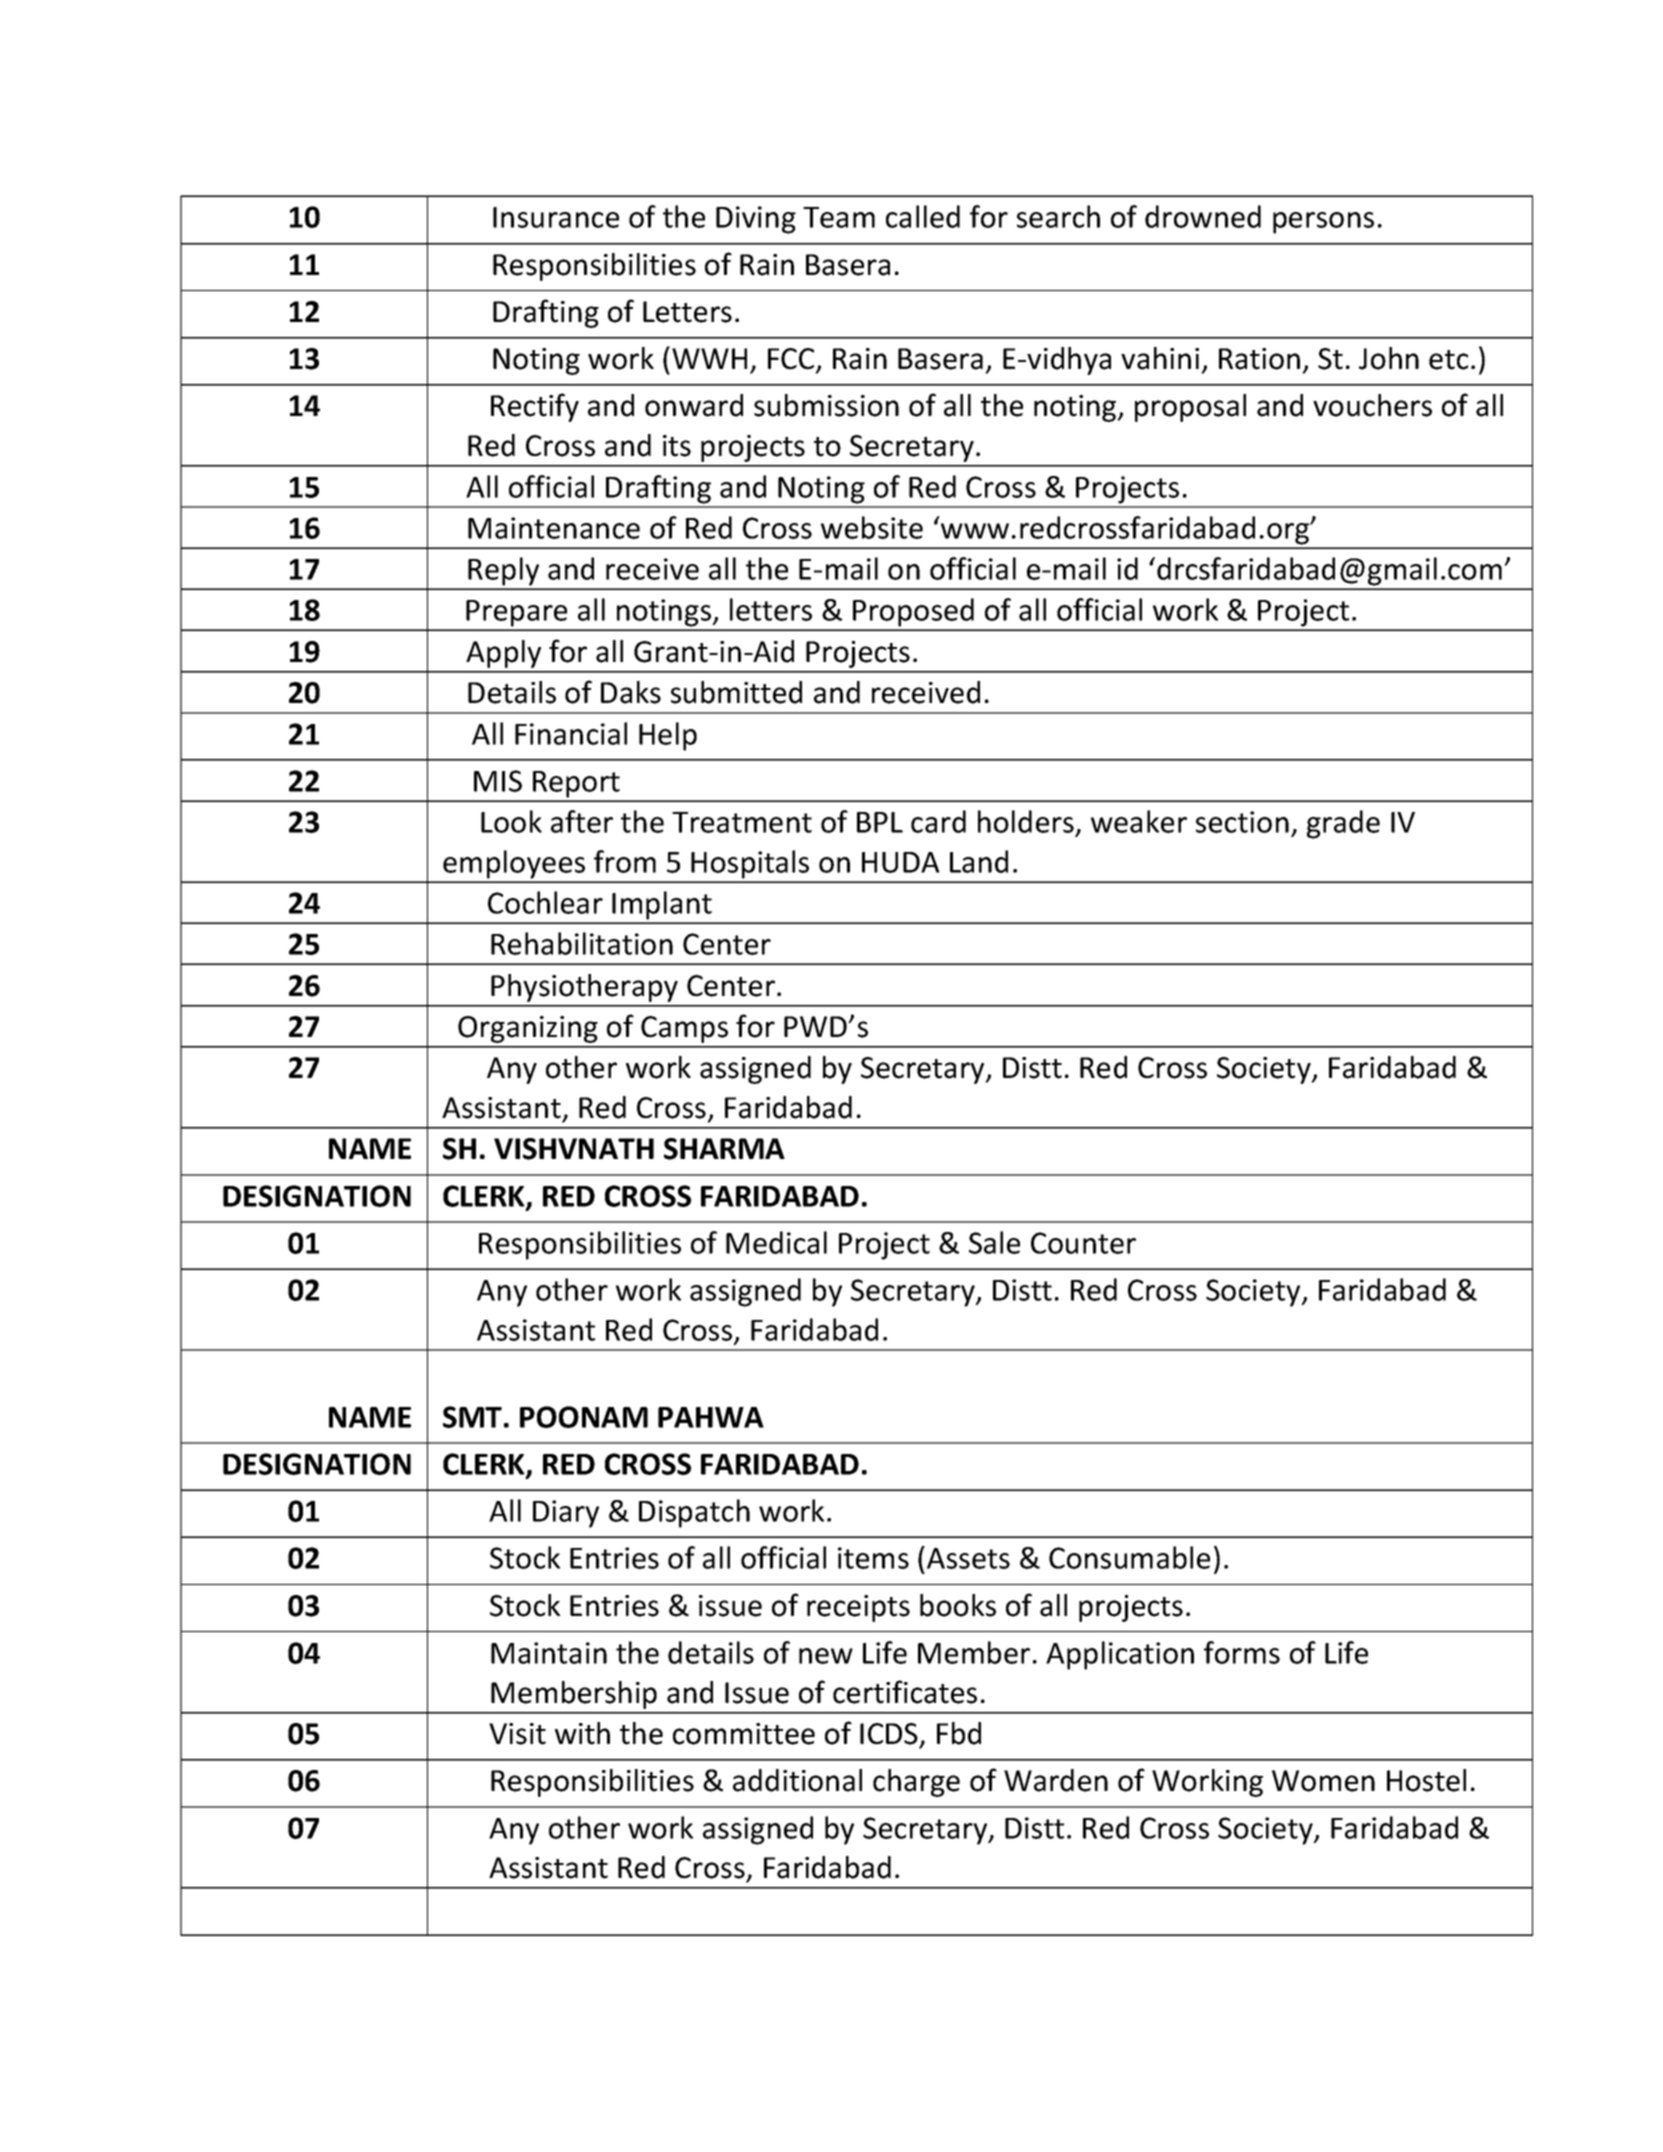 Image resolution: width=1663 pixels, height=2152 pixels. I want to click on Land, so click(979, 861).
